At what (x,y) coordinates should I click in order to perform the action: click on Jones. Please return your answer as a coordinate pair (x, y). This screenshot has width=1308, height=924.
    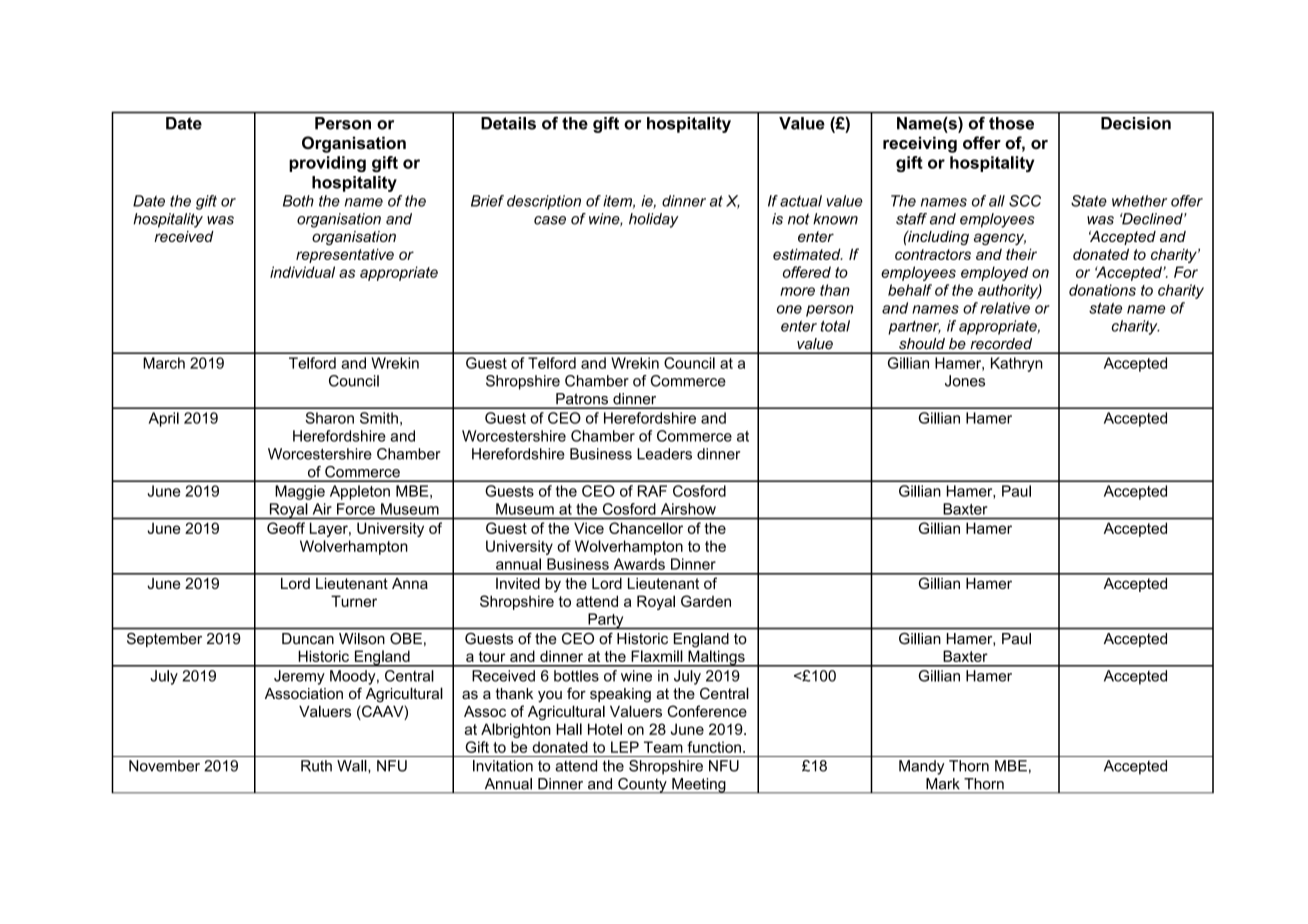
    Looking at the image, I should click on (965, 381).
